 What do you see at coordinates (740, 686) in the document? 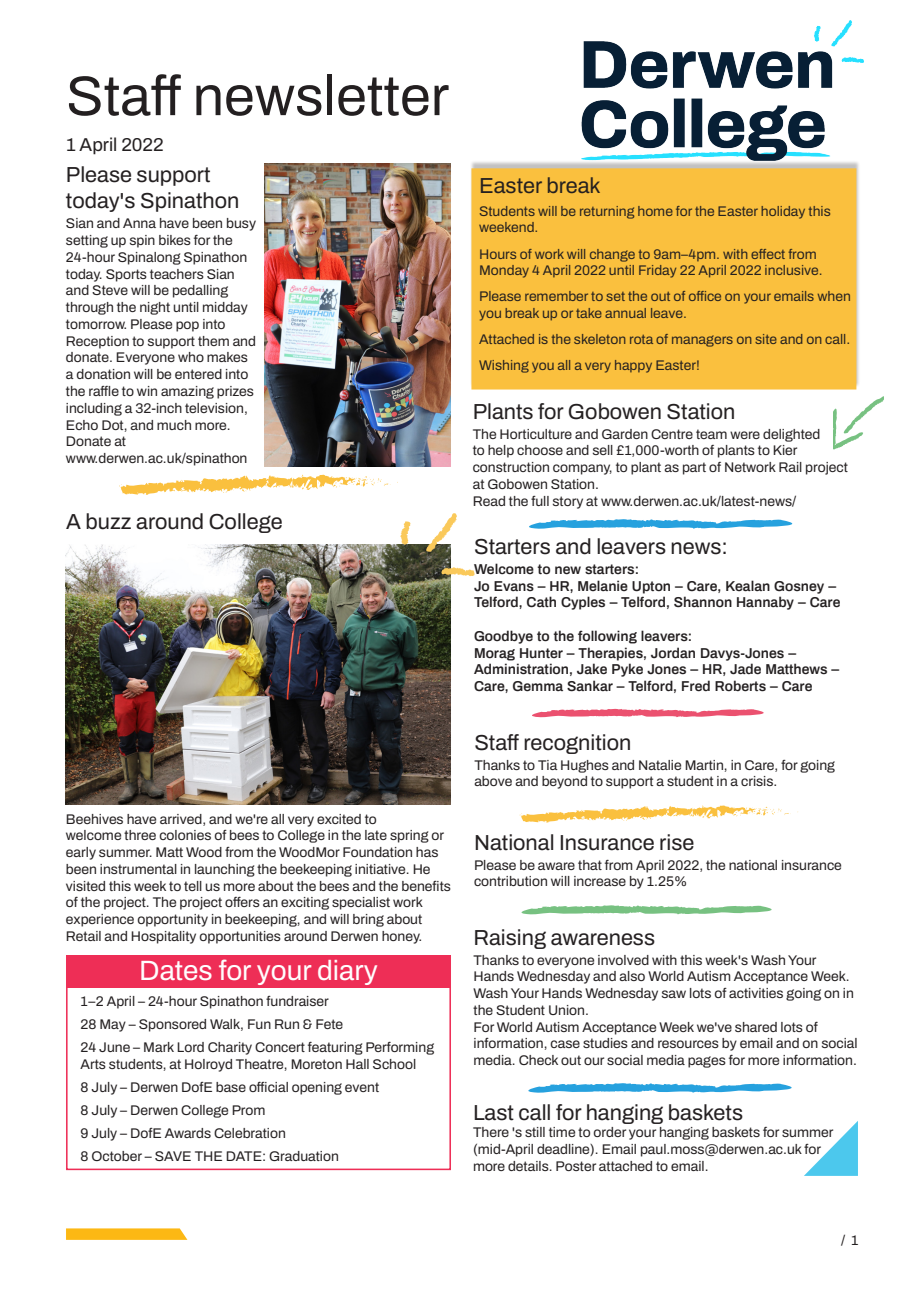
I see `Roberts` at bounding box center [740, 686].
